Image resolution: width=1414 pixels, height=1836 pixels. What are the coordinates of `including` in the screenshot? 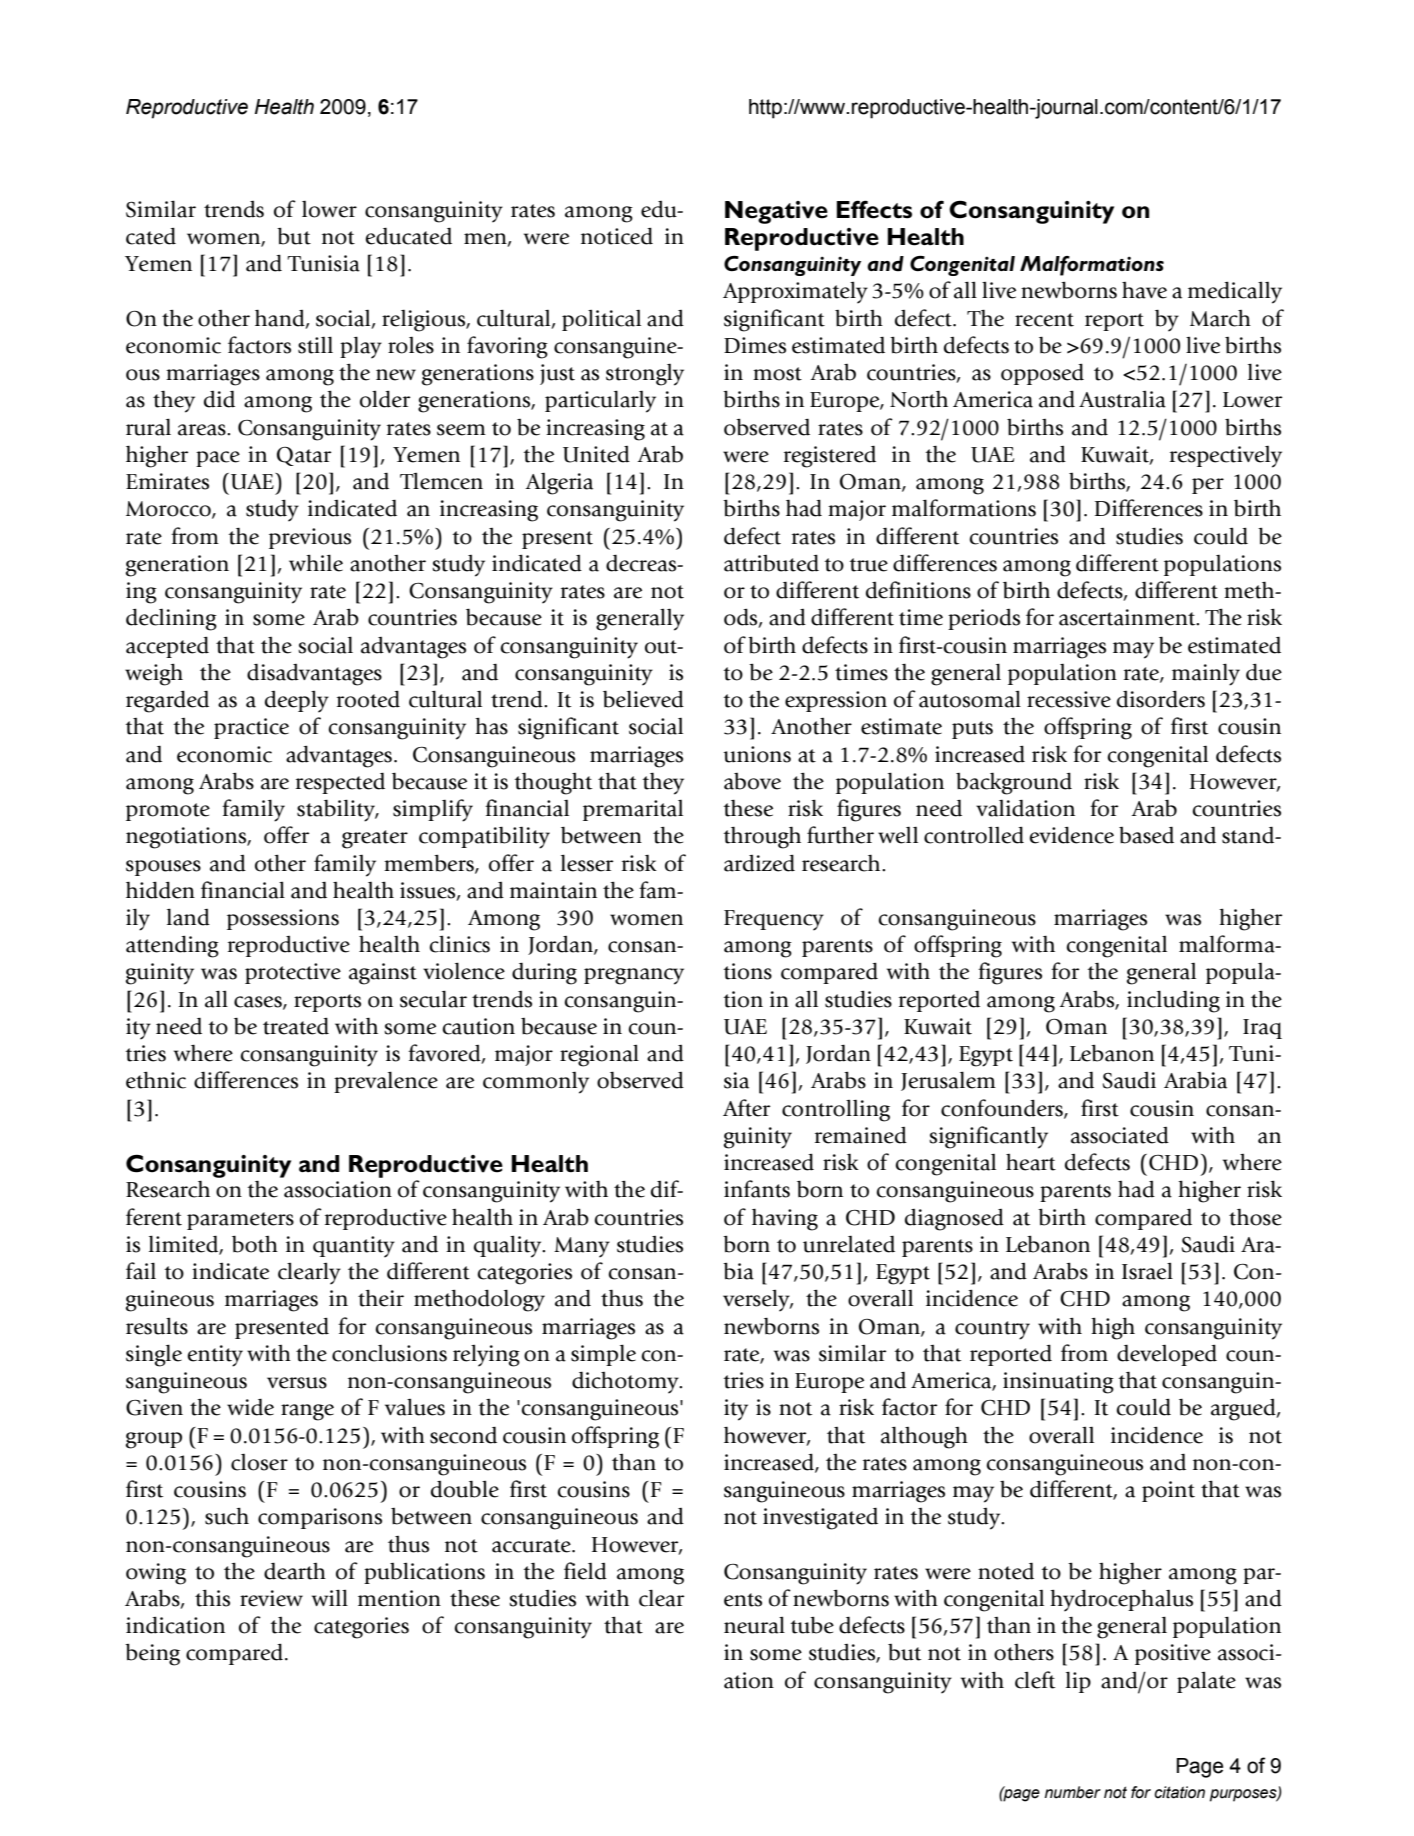 It's located at (1173, 1001).
